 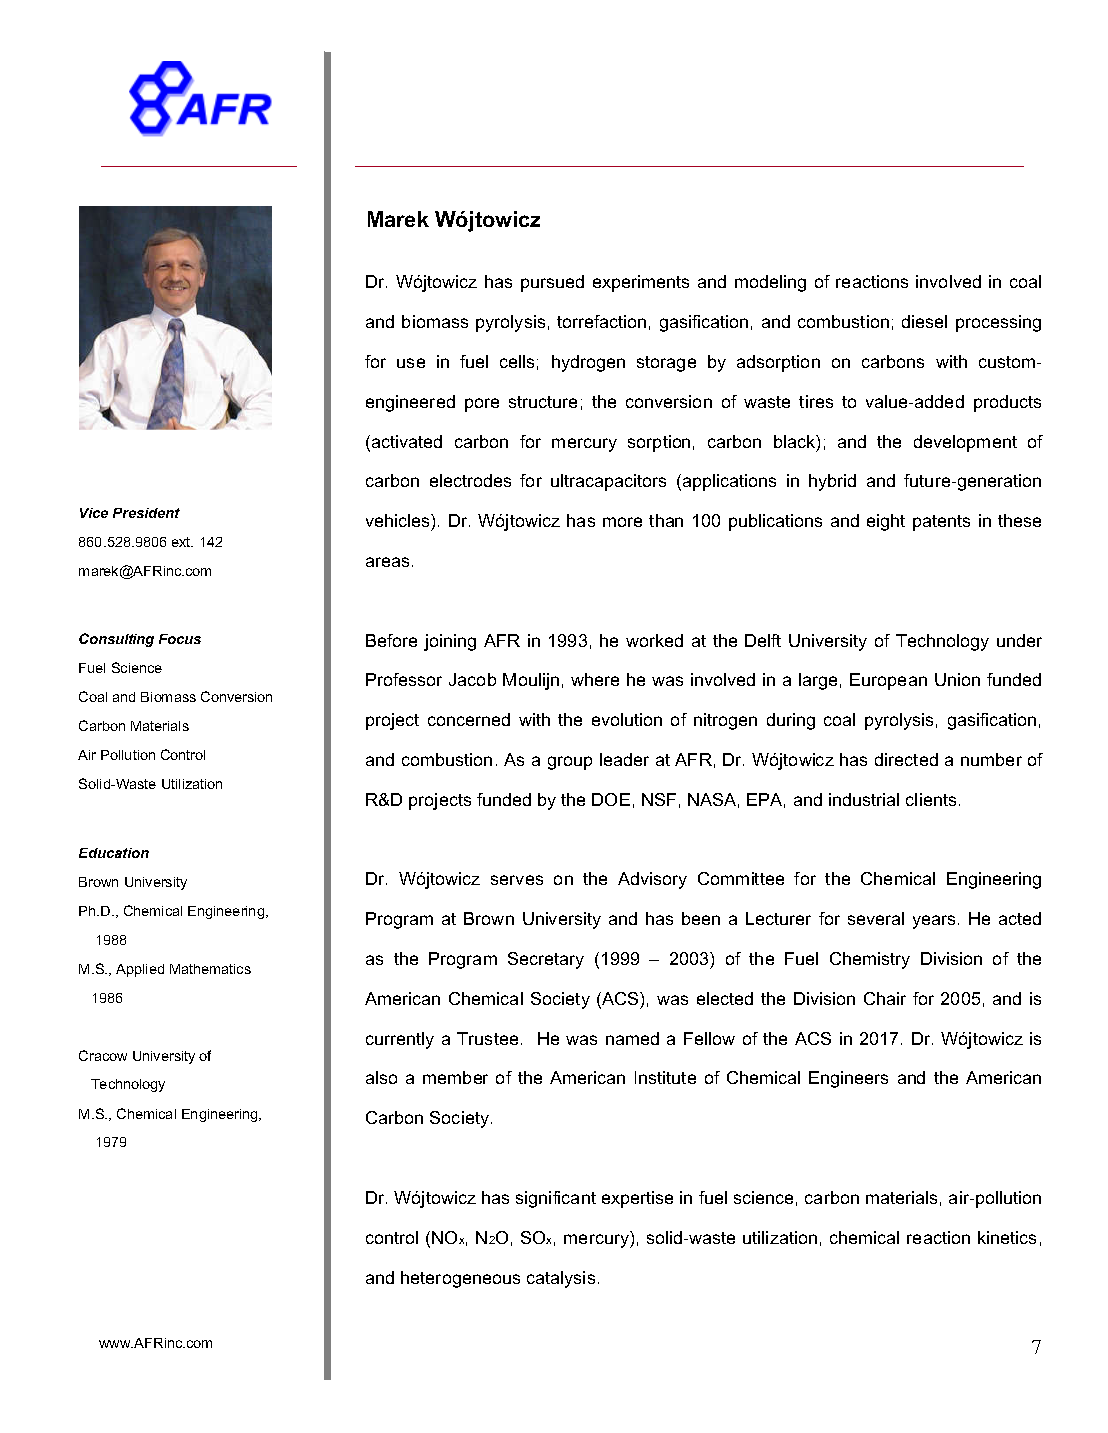 What do you see at coordinates (654, 640) in the screenshot?
I see `worked` at bounding box center [654, 640].
